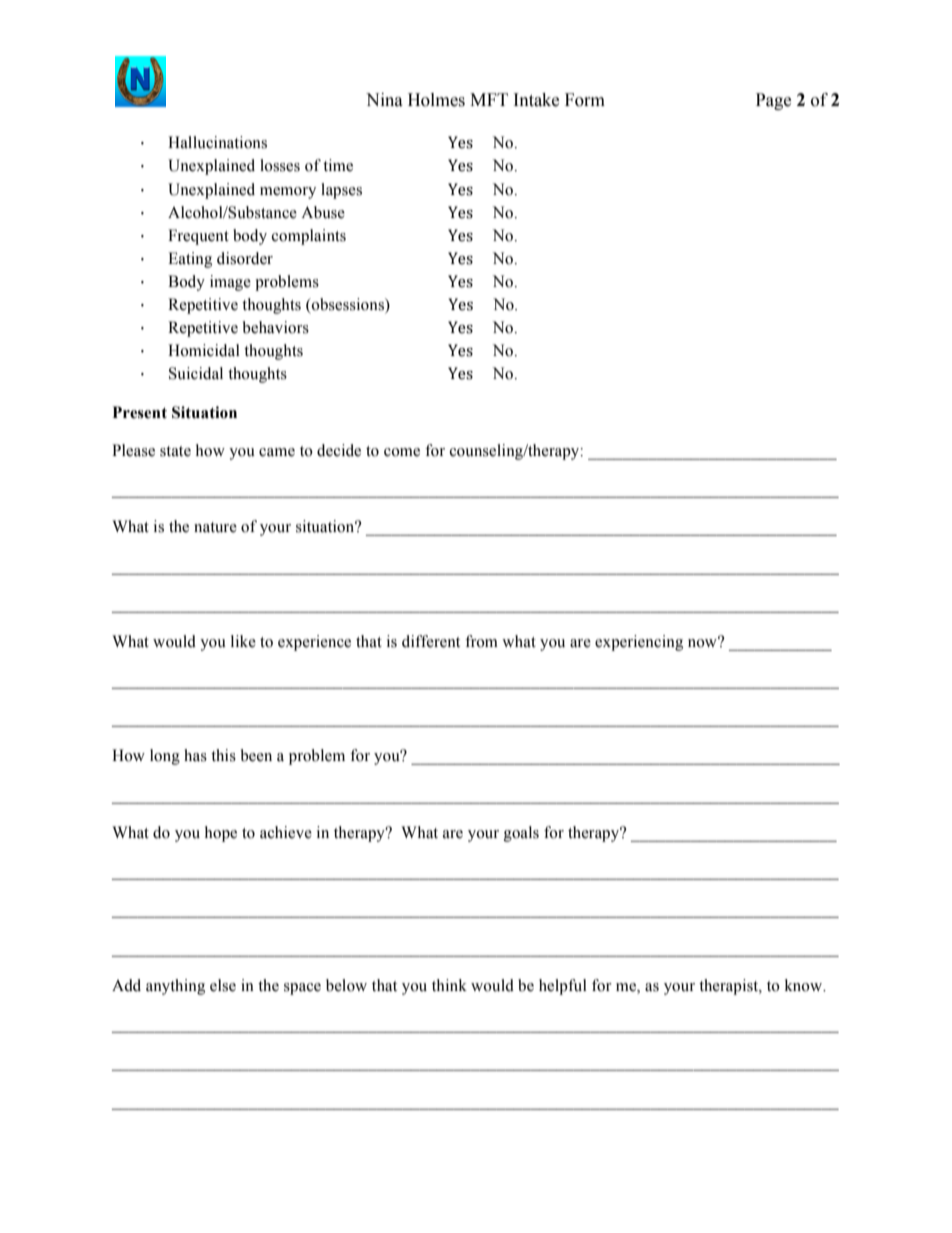 This screenshot has height=1233, width=952. What do you see at coordinates (481, 641) in the screenshot?
I see `from` at bounding box center [481, 641].
